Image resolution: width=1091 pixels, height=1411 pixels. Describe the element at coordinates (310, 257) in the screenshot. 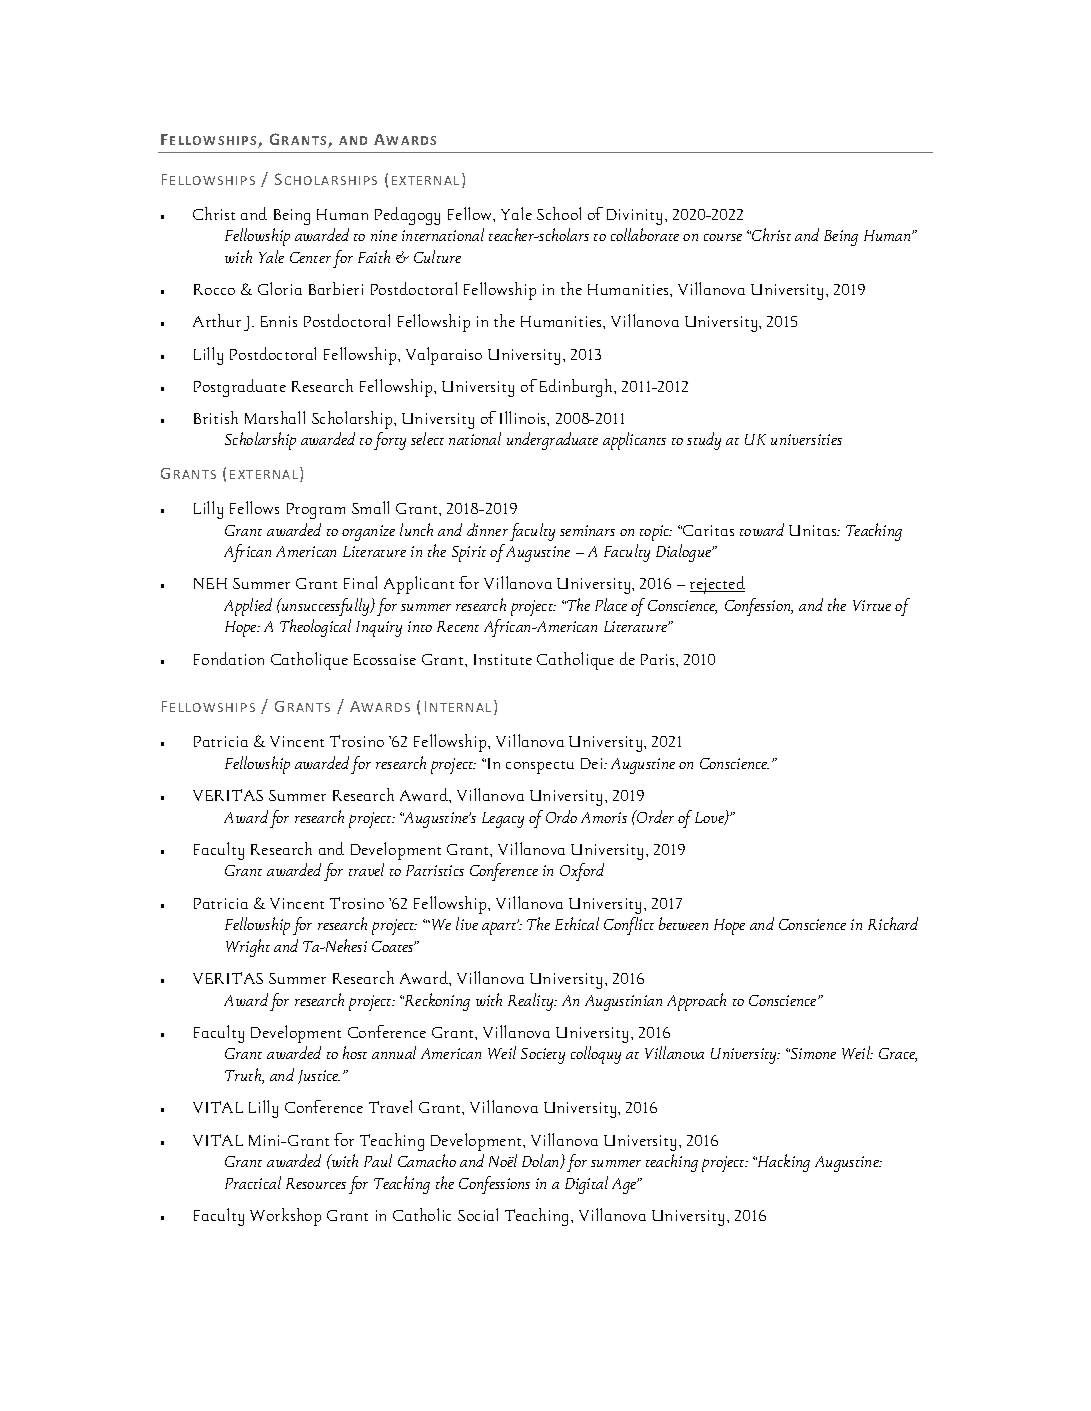

I see `Center` at that location.
